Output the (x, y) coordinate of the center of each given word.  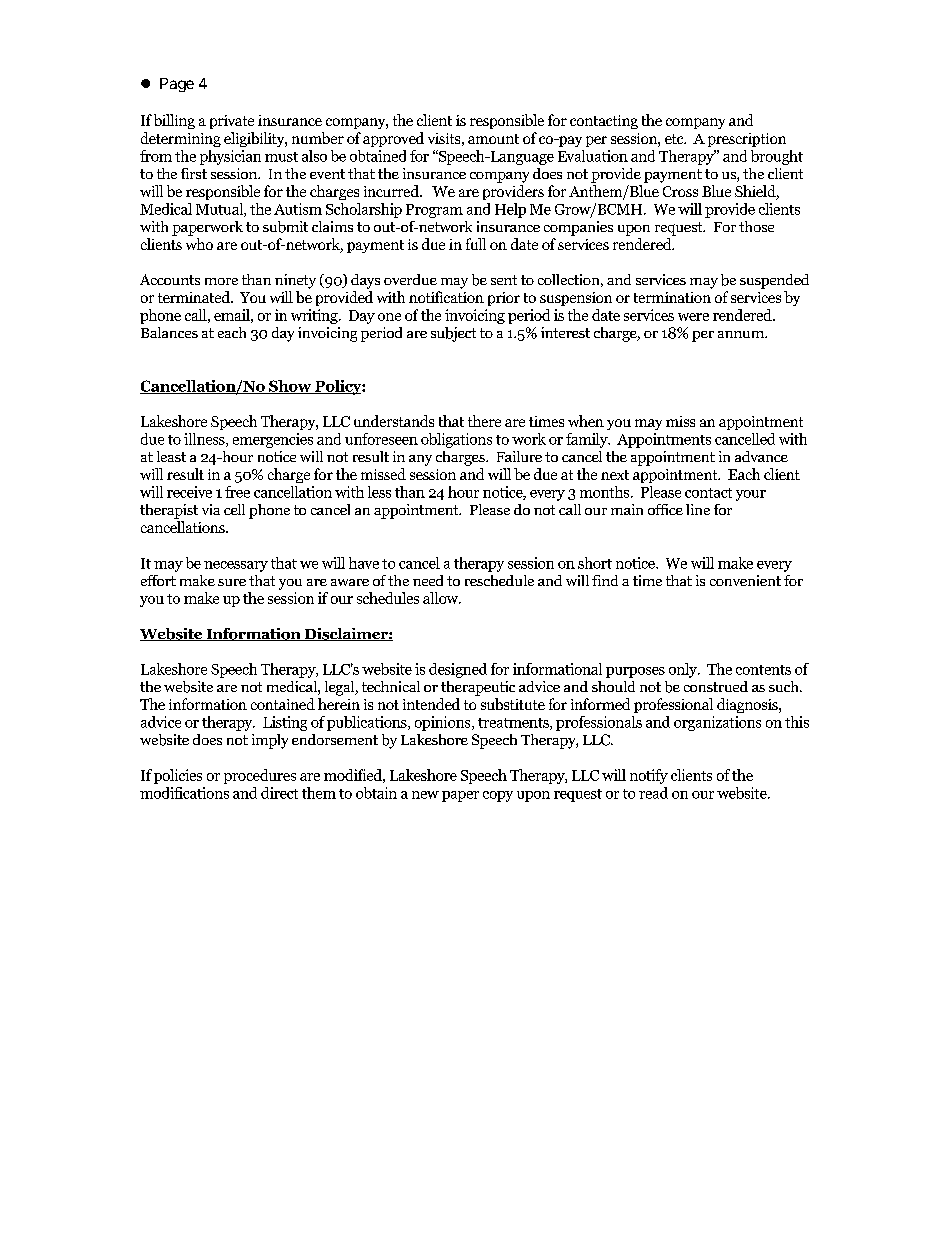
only (684, 670)
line (698, 509)
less (379, 492)
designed (458, 670)
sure (232, 582)
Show (290, 387)
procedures (260, 776)
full (476, 244)
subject (453, 334)
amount (493, 139)
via (211, 509)
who (199, 244)
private (232, 122)
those (756, 226)
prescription (747, 140)
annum (742, 334)
